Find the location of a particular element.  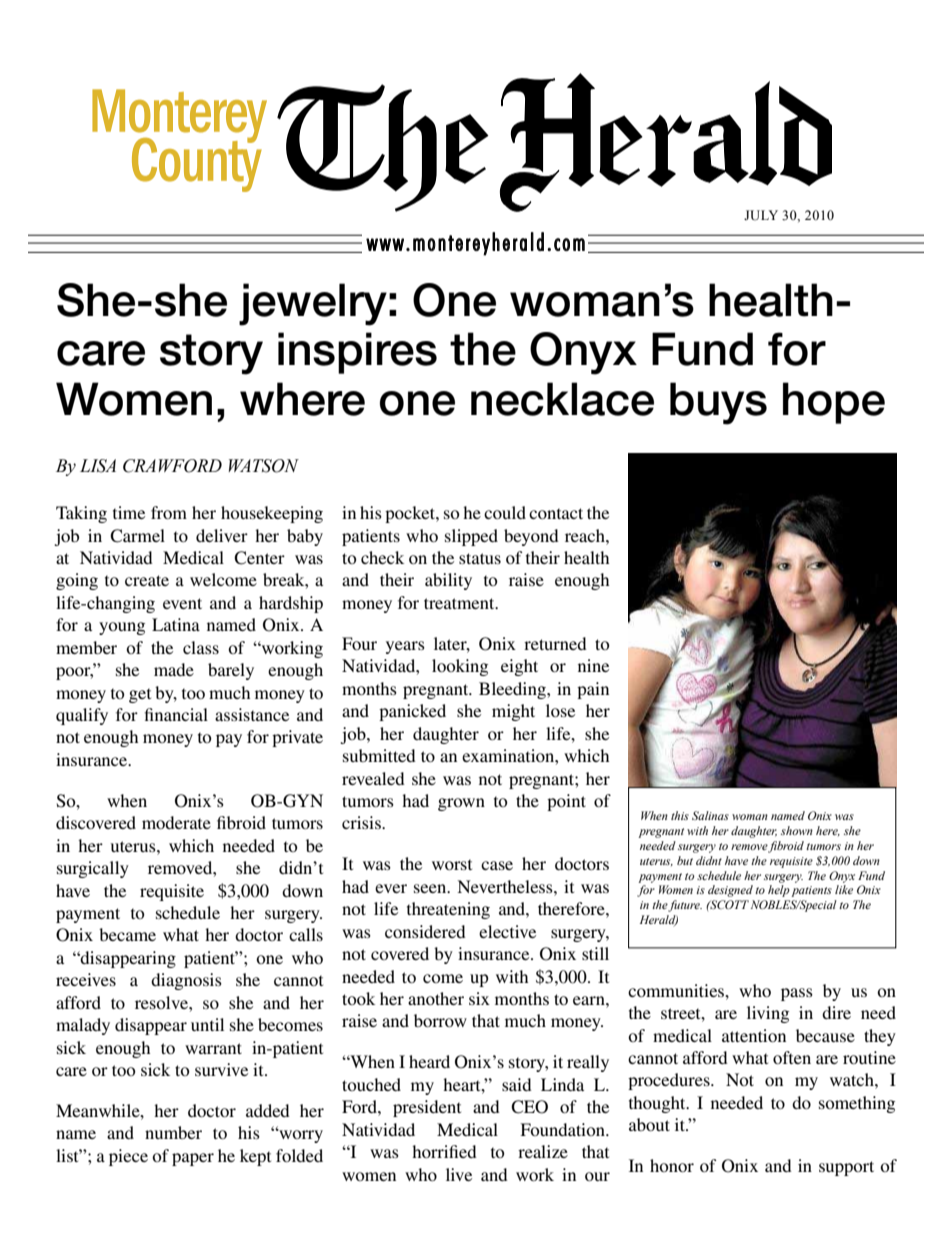

event is located at coordinates (182, 603).
